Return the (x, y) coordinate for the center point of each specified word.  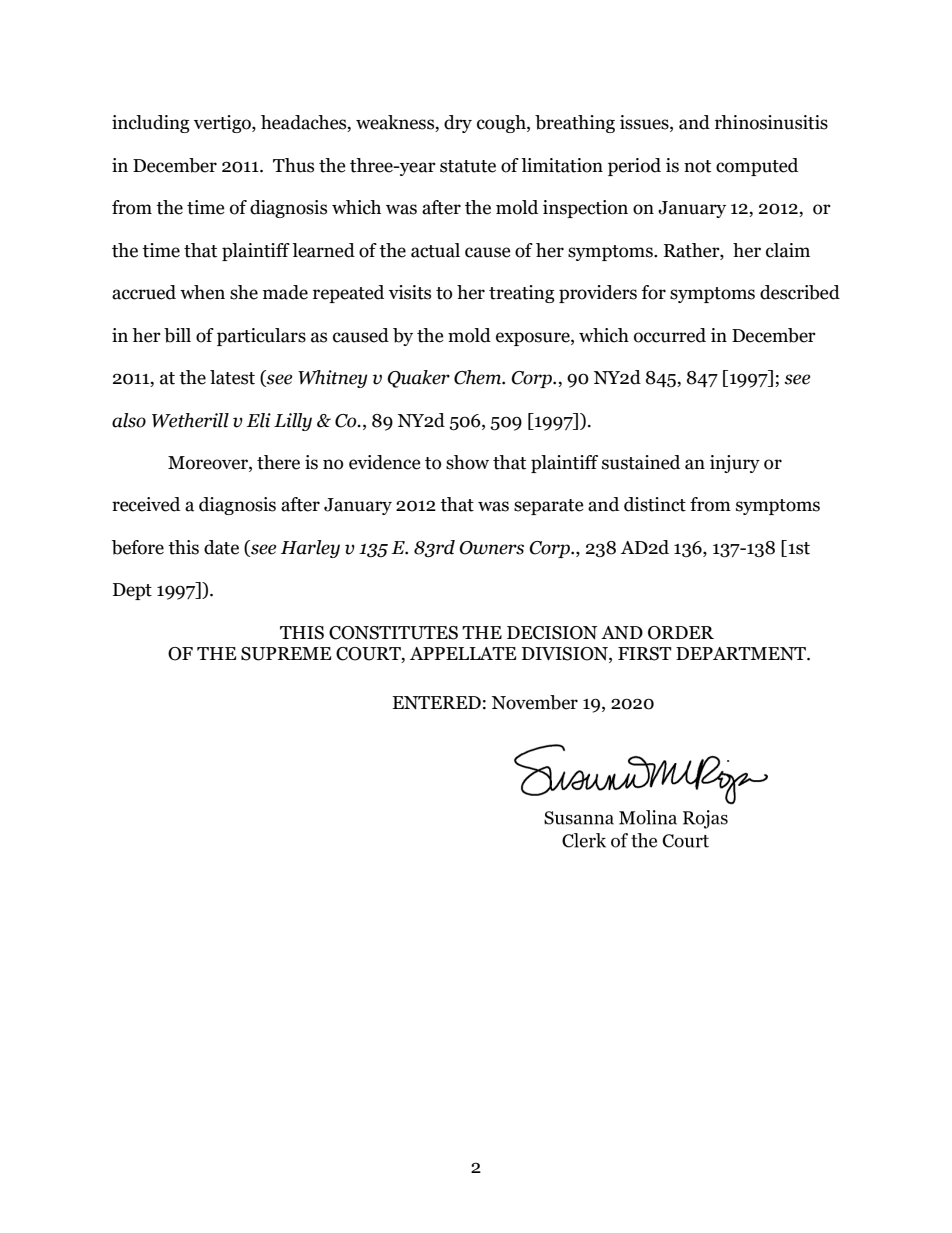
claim (788, 250)
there (278, 462)
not (697, 166)
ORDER (681, 633)
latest (232, 377)
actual (435, 250)
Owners (491, 548)
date (221, 547)
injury (735, 464)
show (467, 462)
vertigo (223, 124)
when (202, 292)
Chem (478, 377)
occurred (670, 335)
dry (458, 124)
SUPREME (286, 654)
